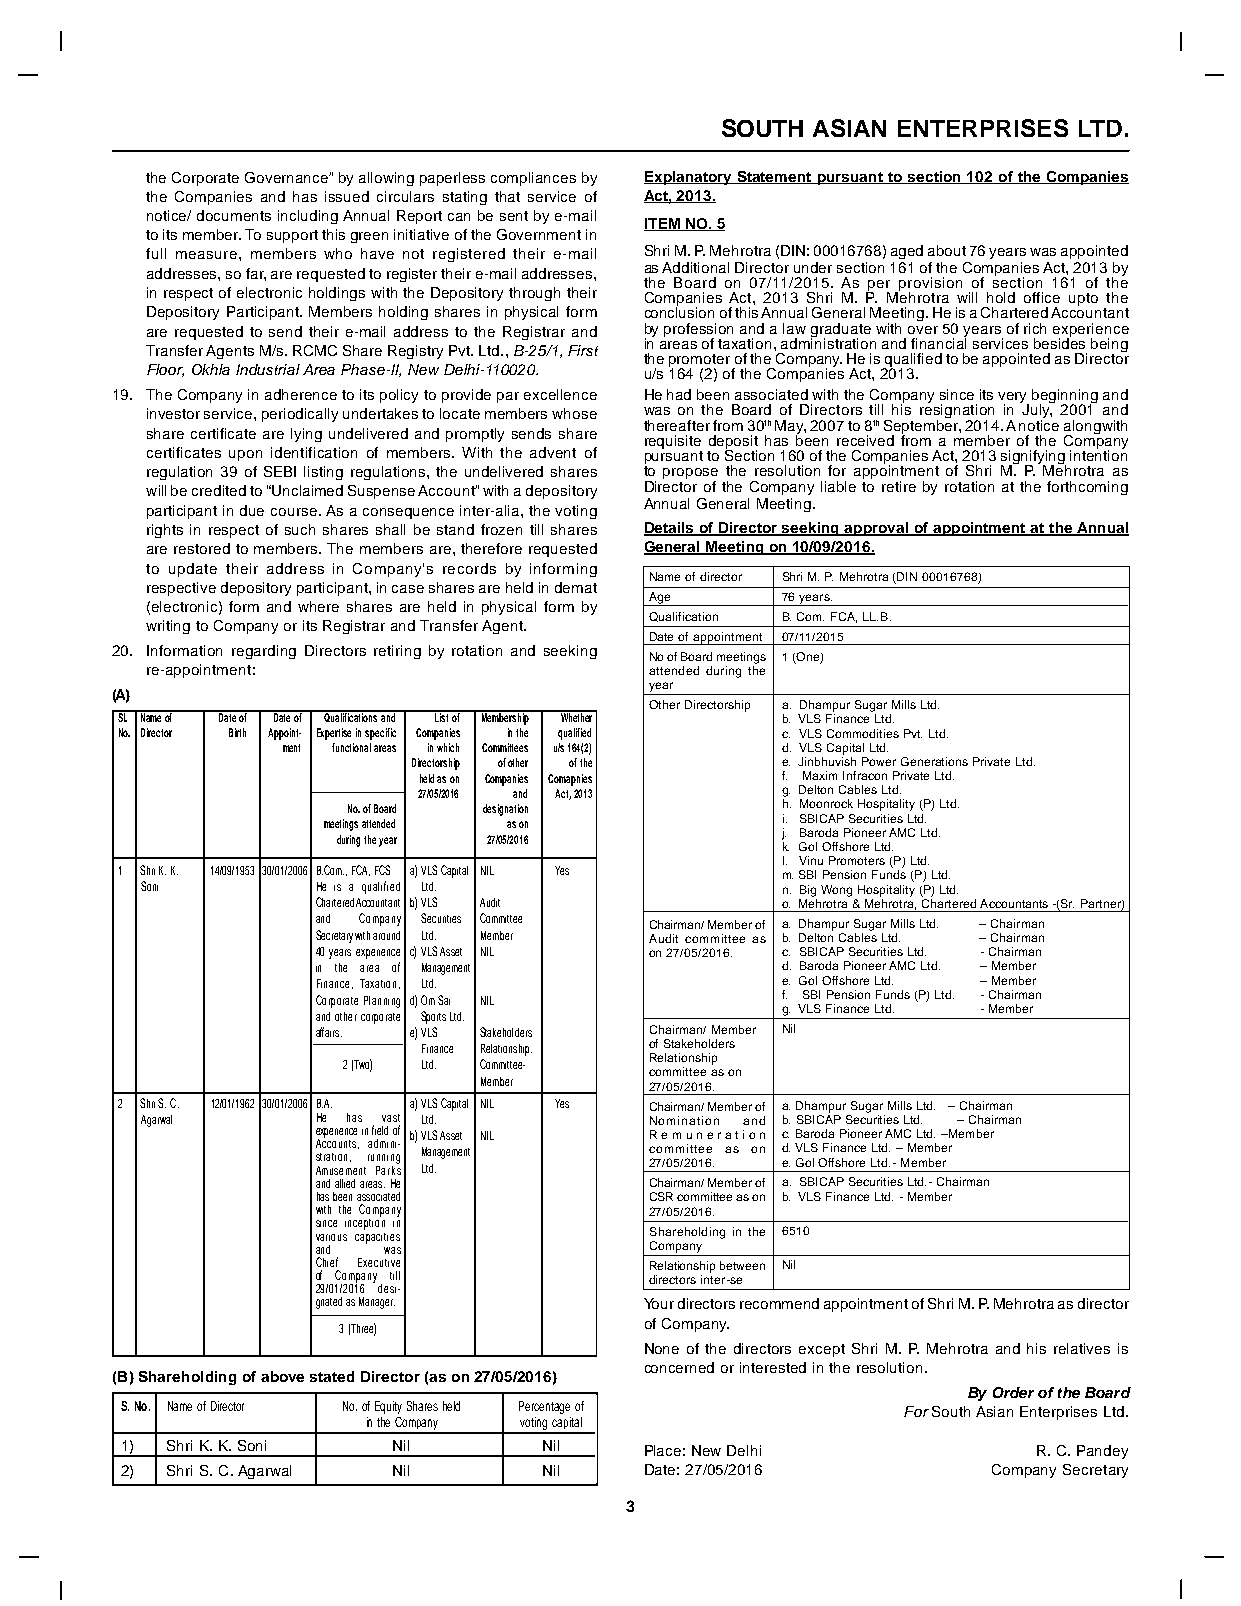 This screenshot has width=1241, height=1606. I want to click on above, so click(282, 1376).
